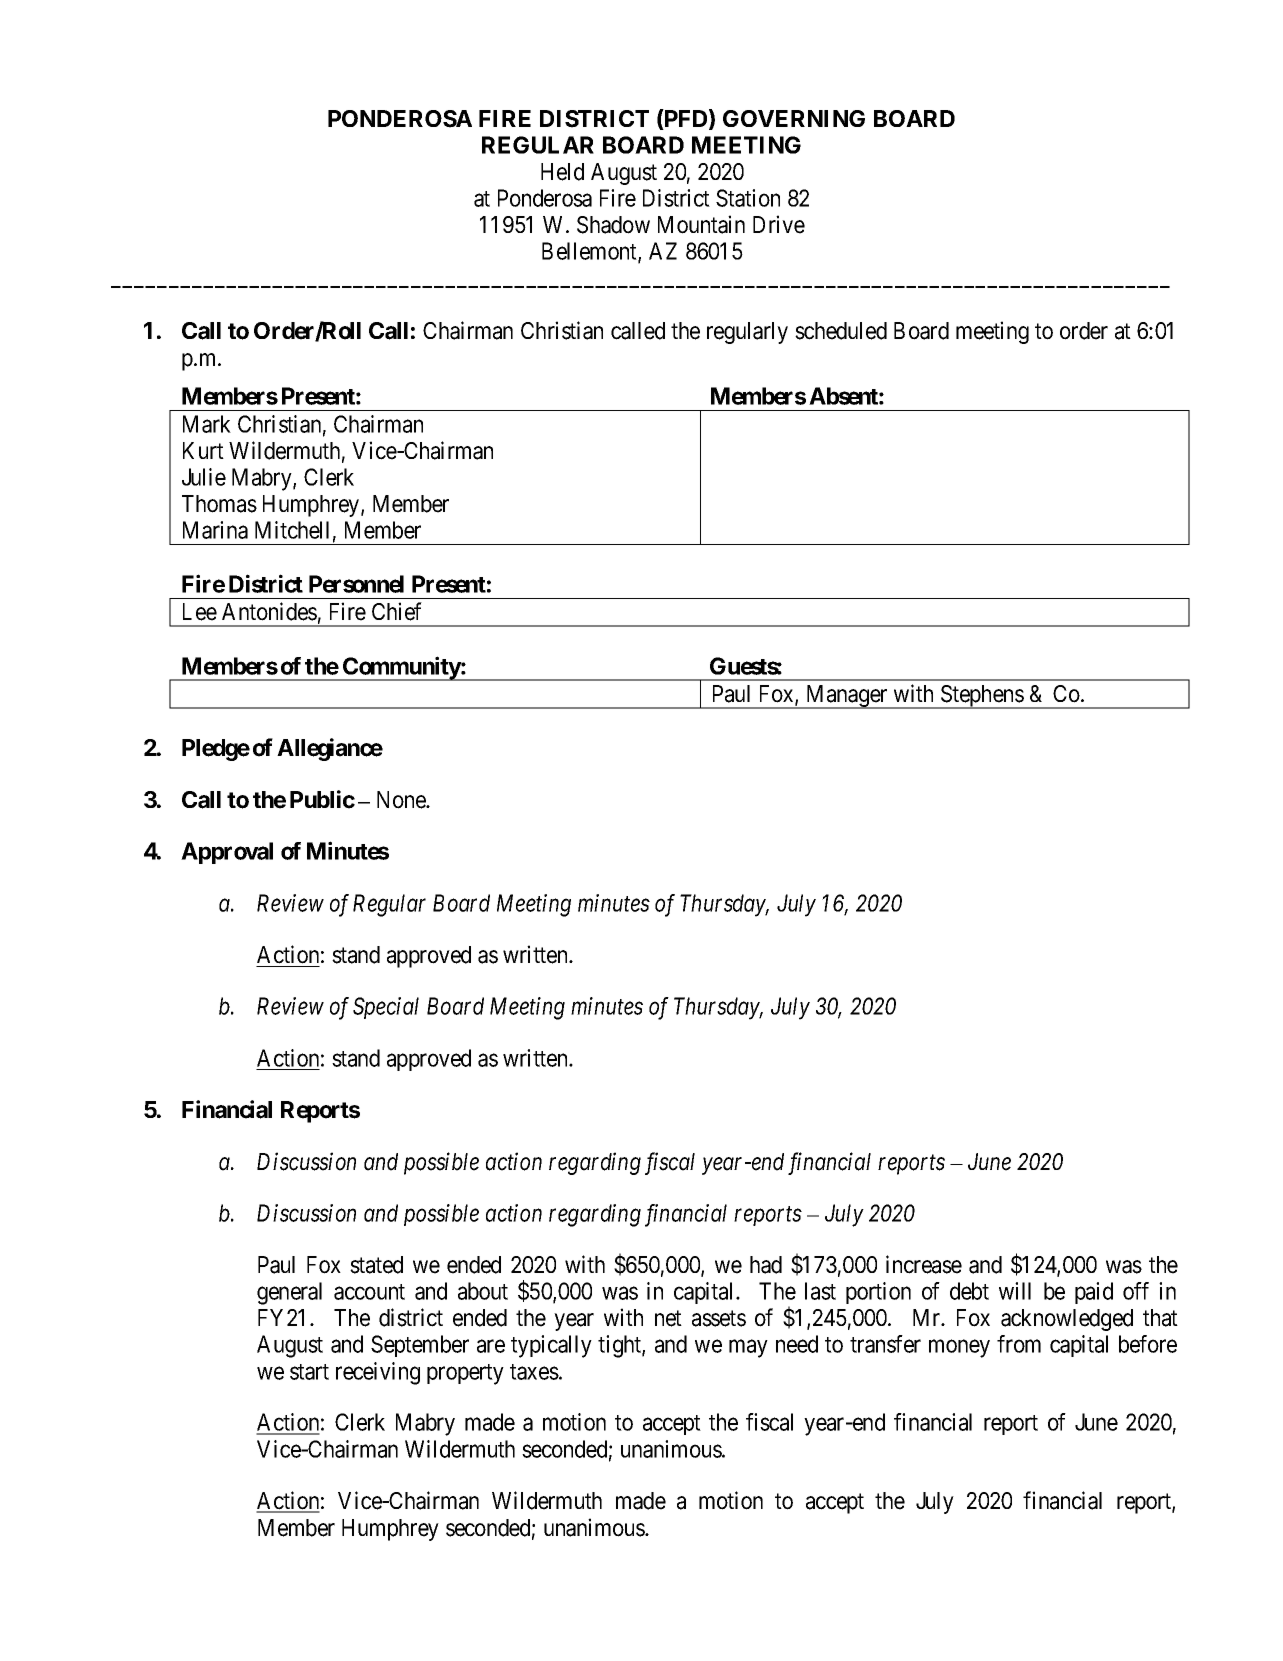 This document has height=1661, width=1283. I want to click on Stephens, so click(982, 697).
